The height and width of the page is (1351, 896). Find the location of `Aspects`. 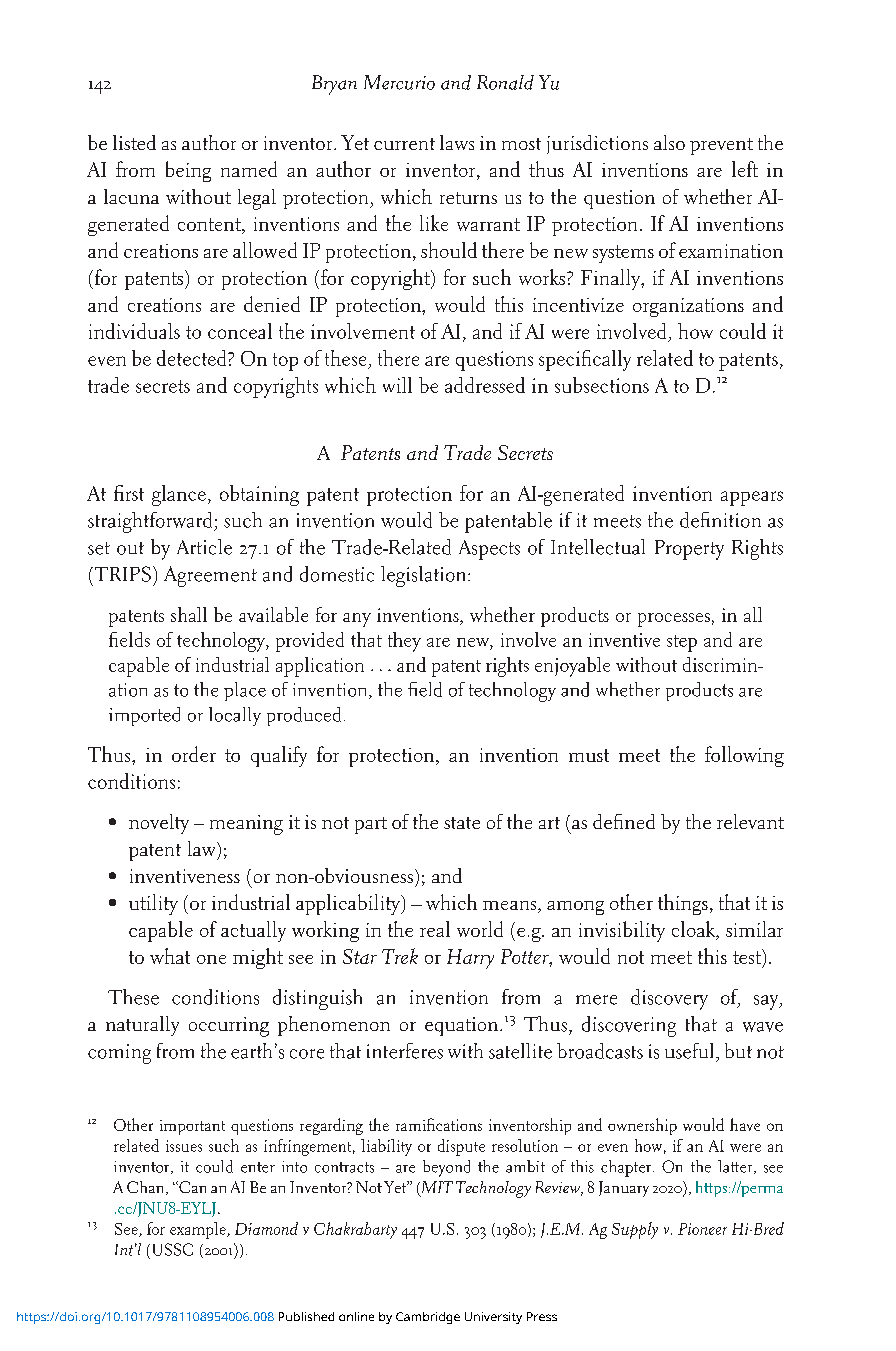

Aspects is located at coordinates (489, 550).
